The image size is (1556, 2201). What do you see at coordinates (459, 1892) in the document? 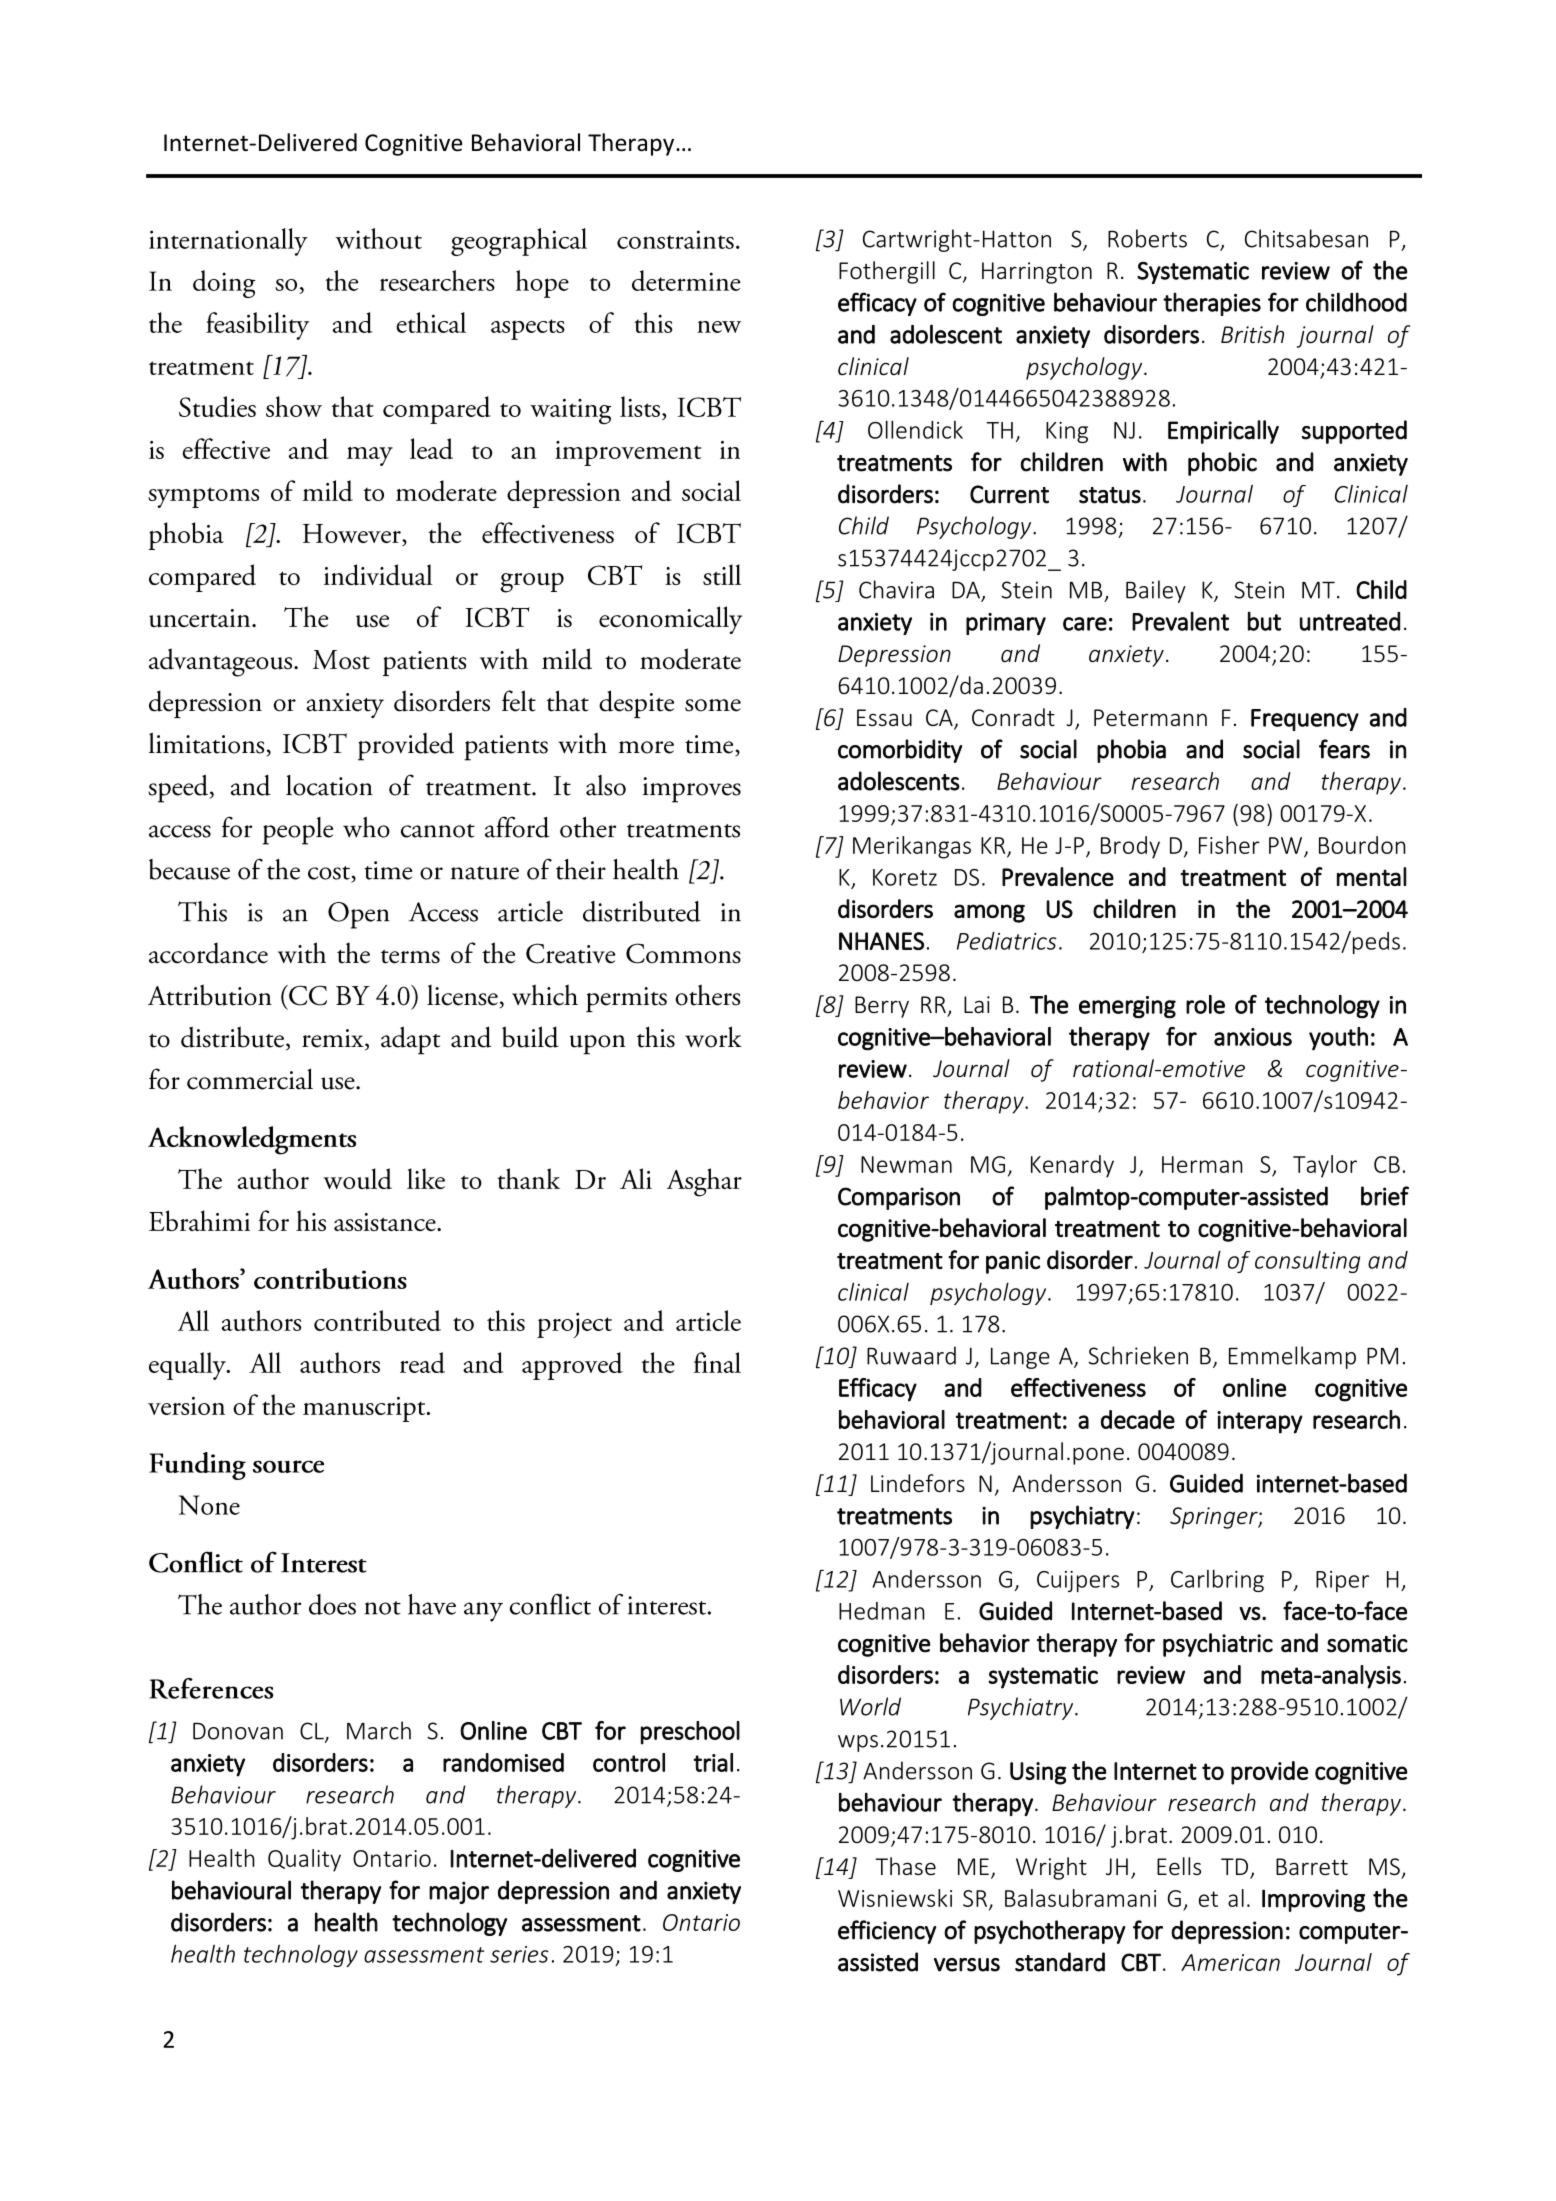
I see `major` at bounding box center [459, 1892].
